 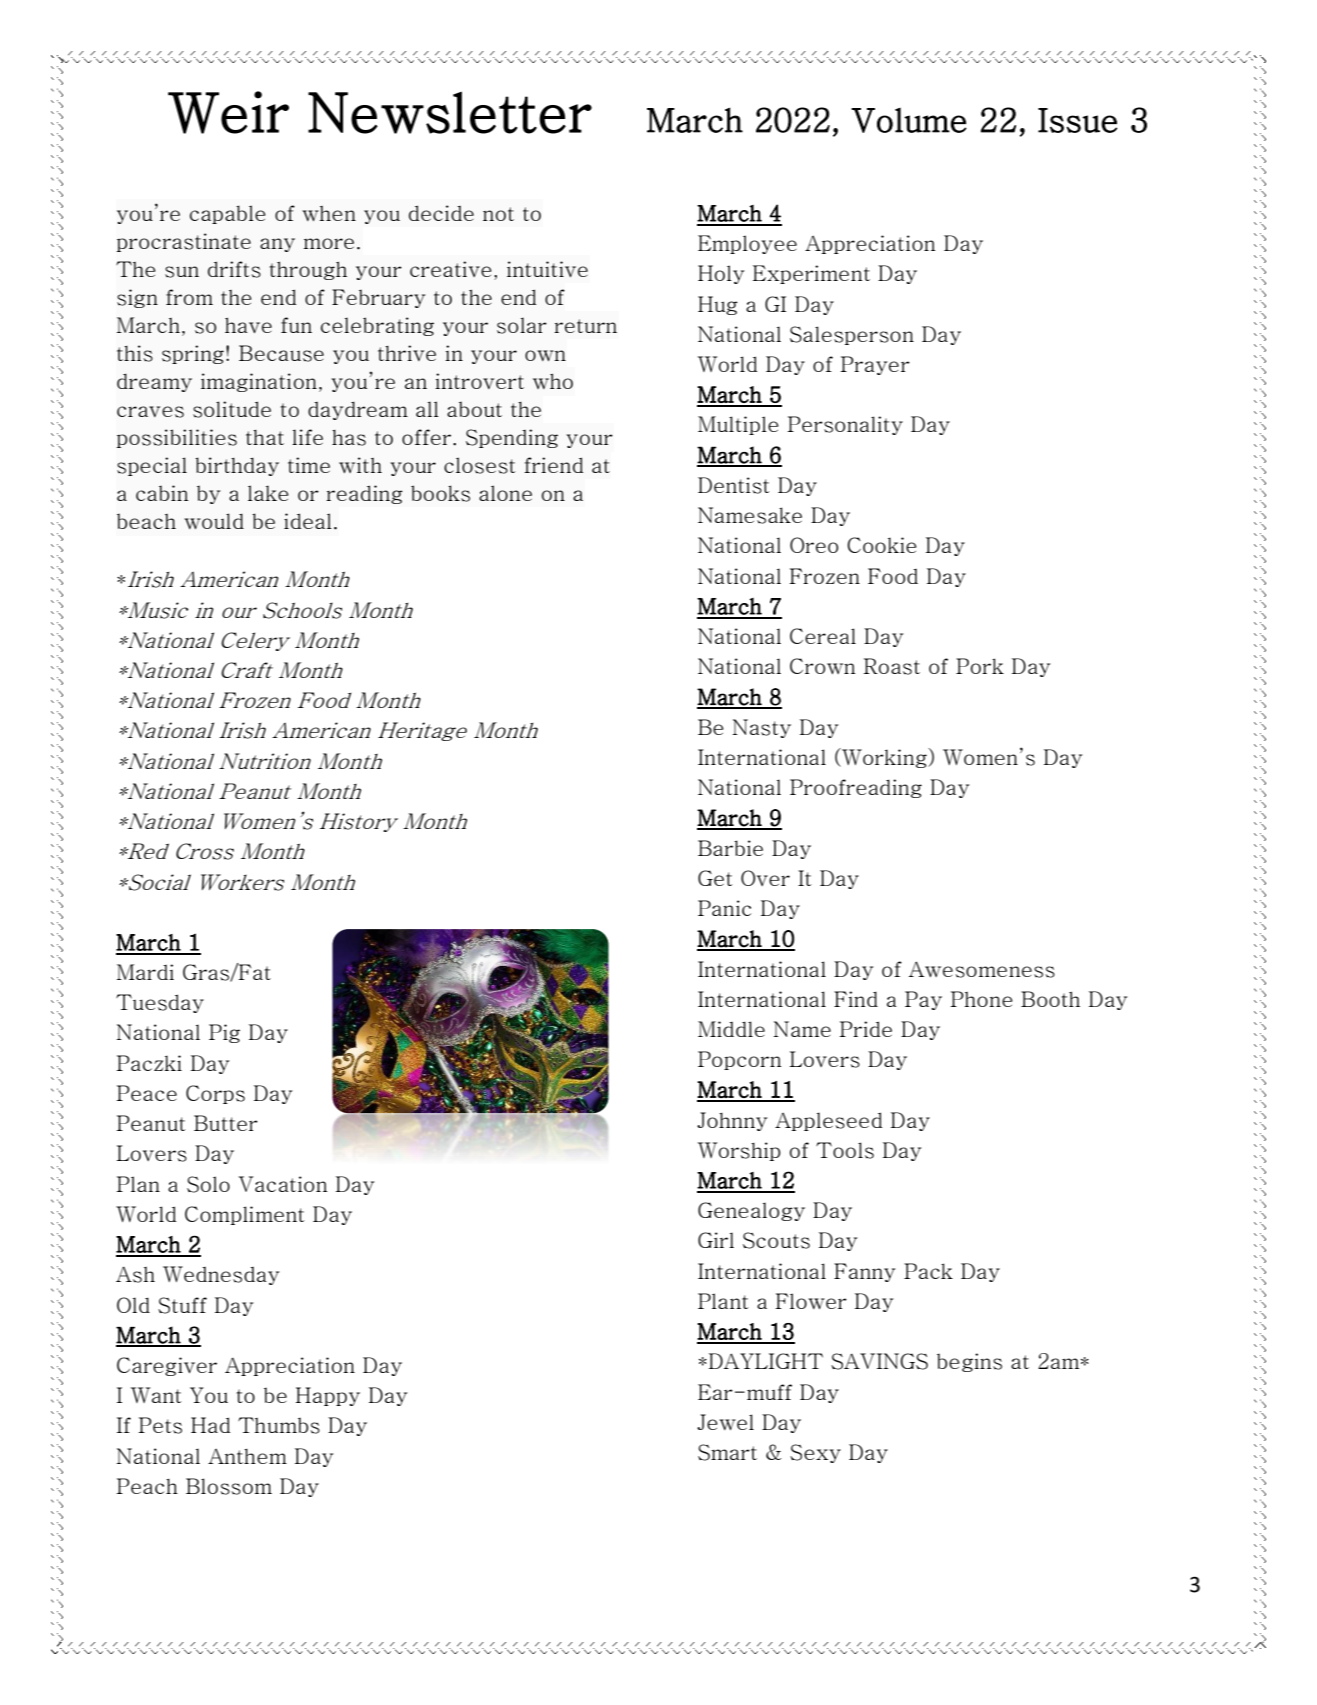 I want to click on Anthem, so click(x=247, y=1456).
